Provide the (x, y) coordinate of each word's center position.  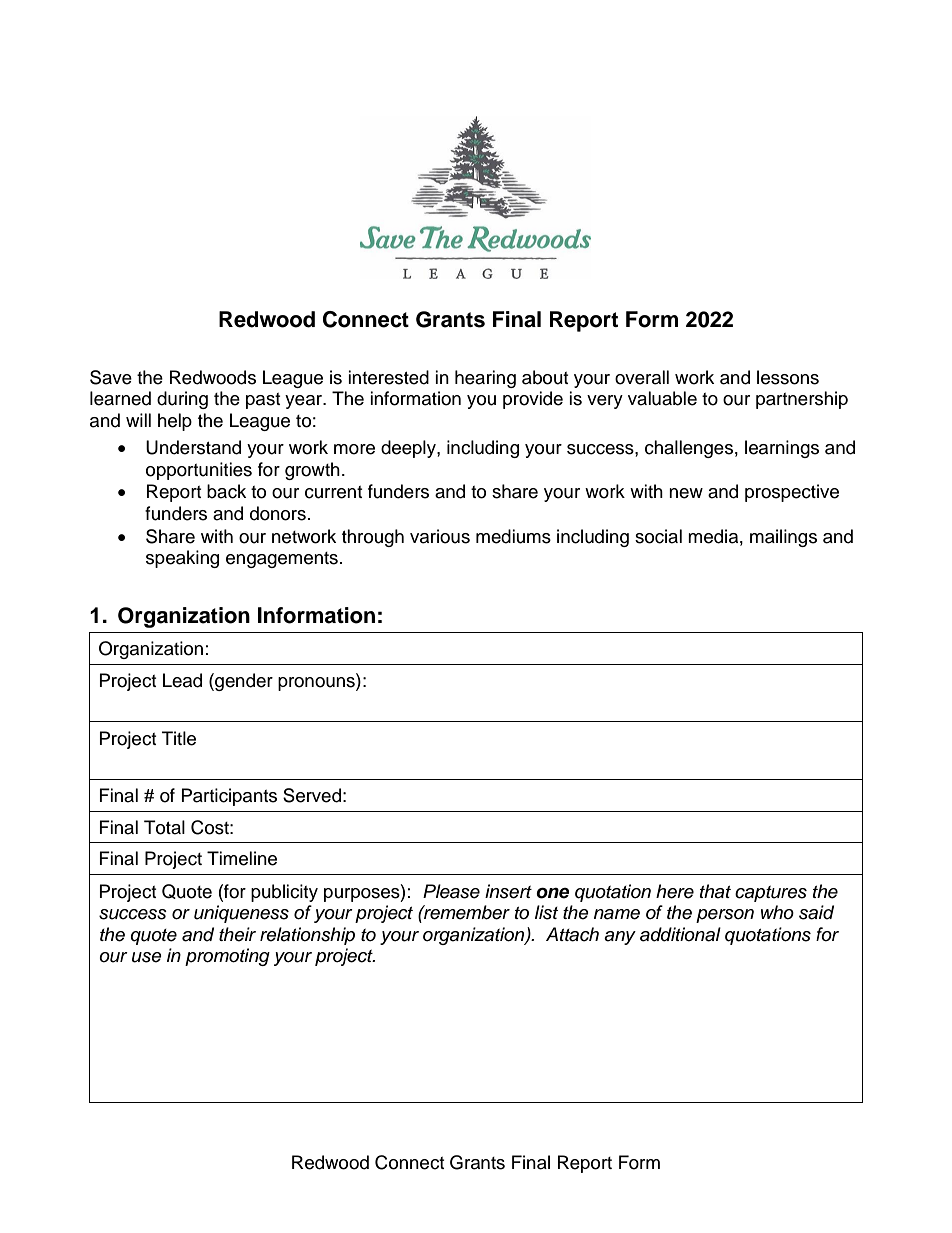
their (237, 934)
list (546, 912)
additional (680, 934)
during (182, 400)
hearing (485, 379)
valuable (662, 398)
